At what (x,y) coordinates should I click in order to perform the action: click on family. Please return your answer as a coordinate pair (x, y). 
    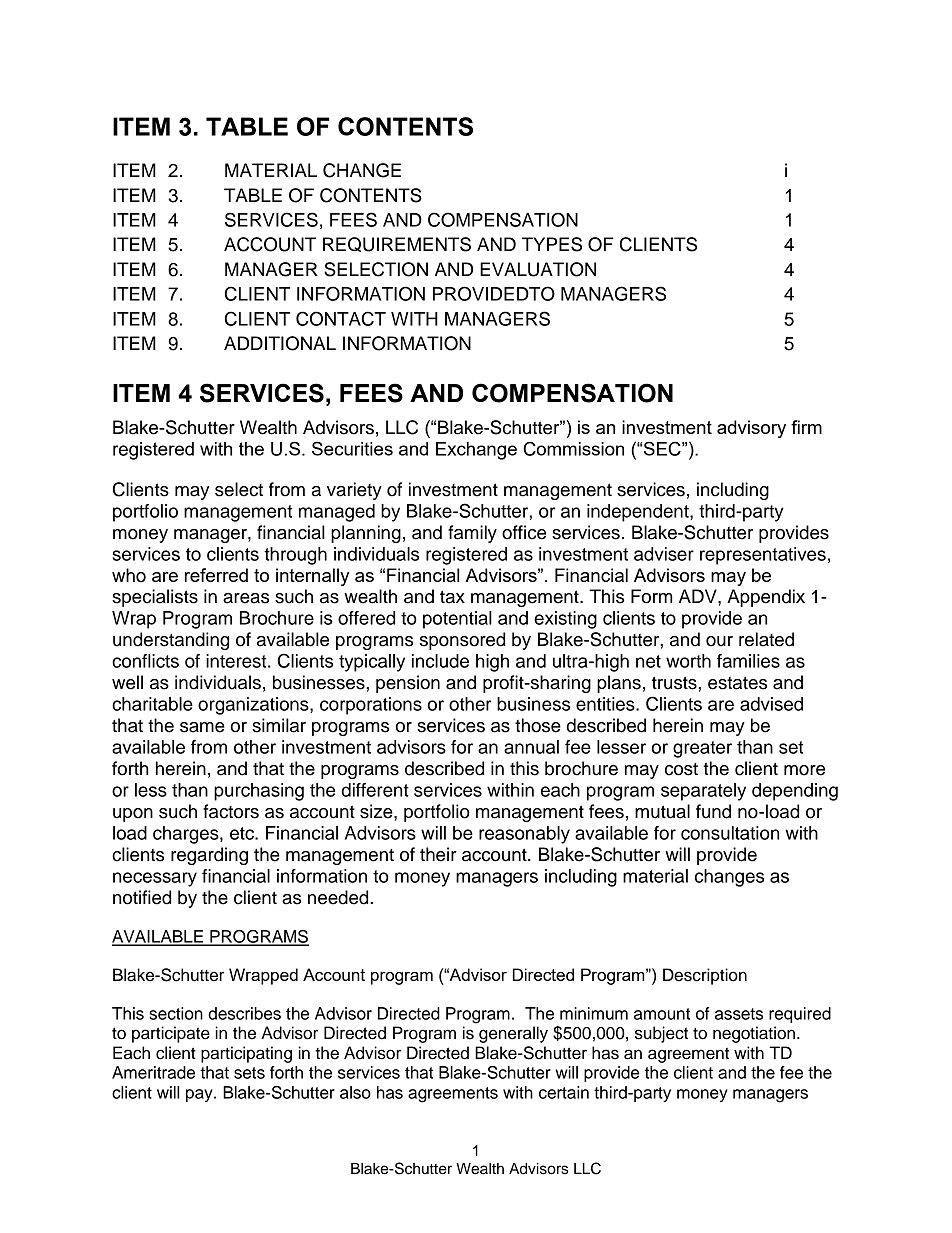
    Looking at the image, I should click on (472, 534).
